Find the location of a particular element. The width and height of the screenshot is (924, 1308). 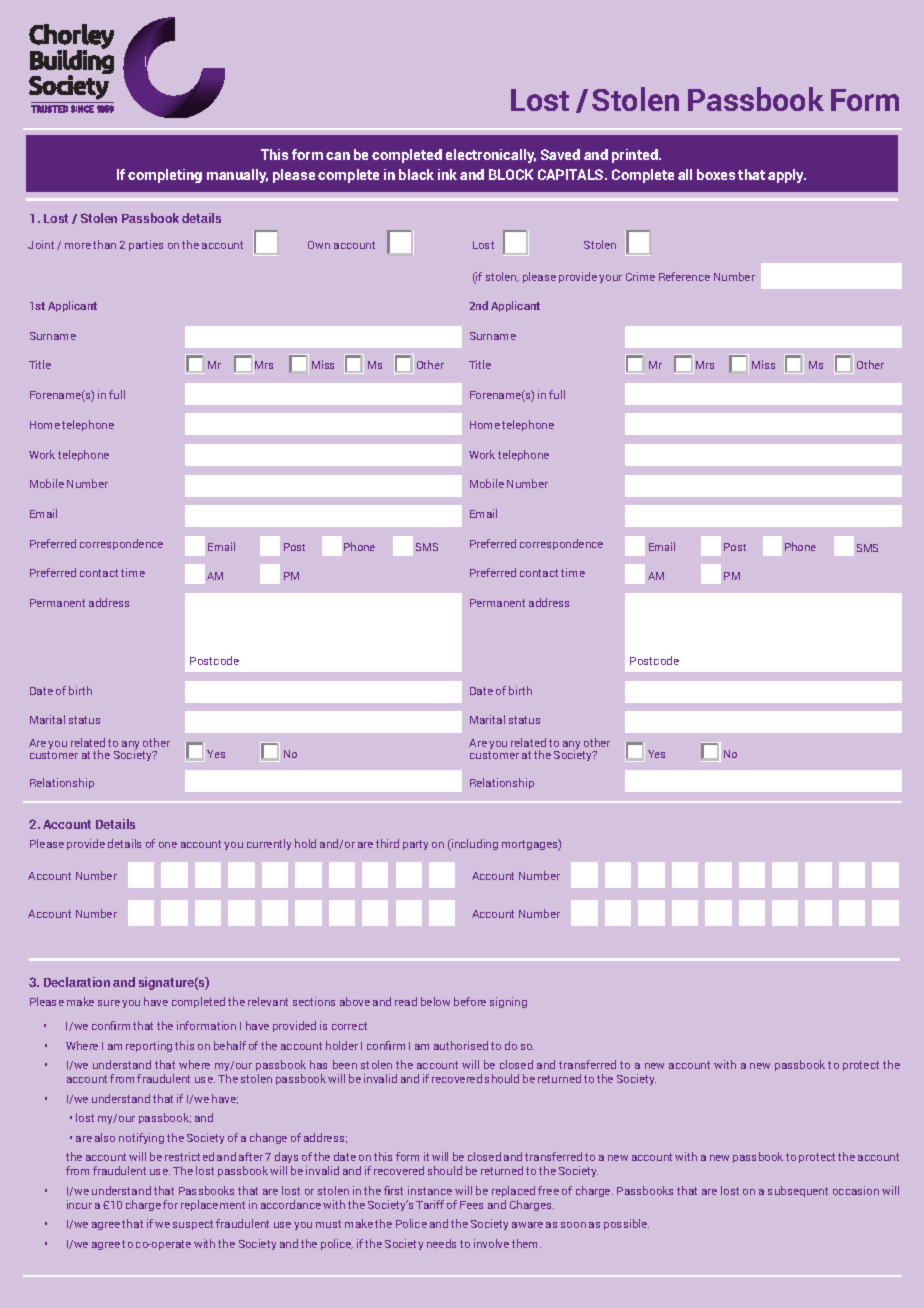

Tariff is located at coordinates (430, 1204).
